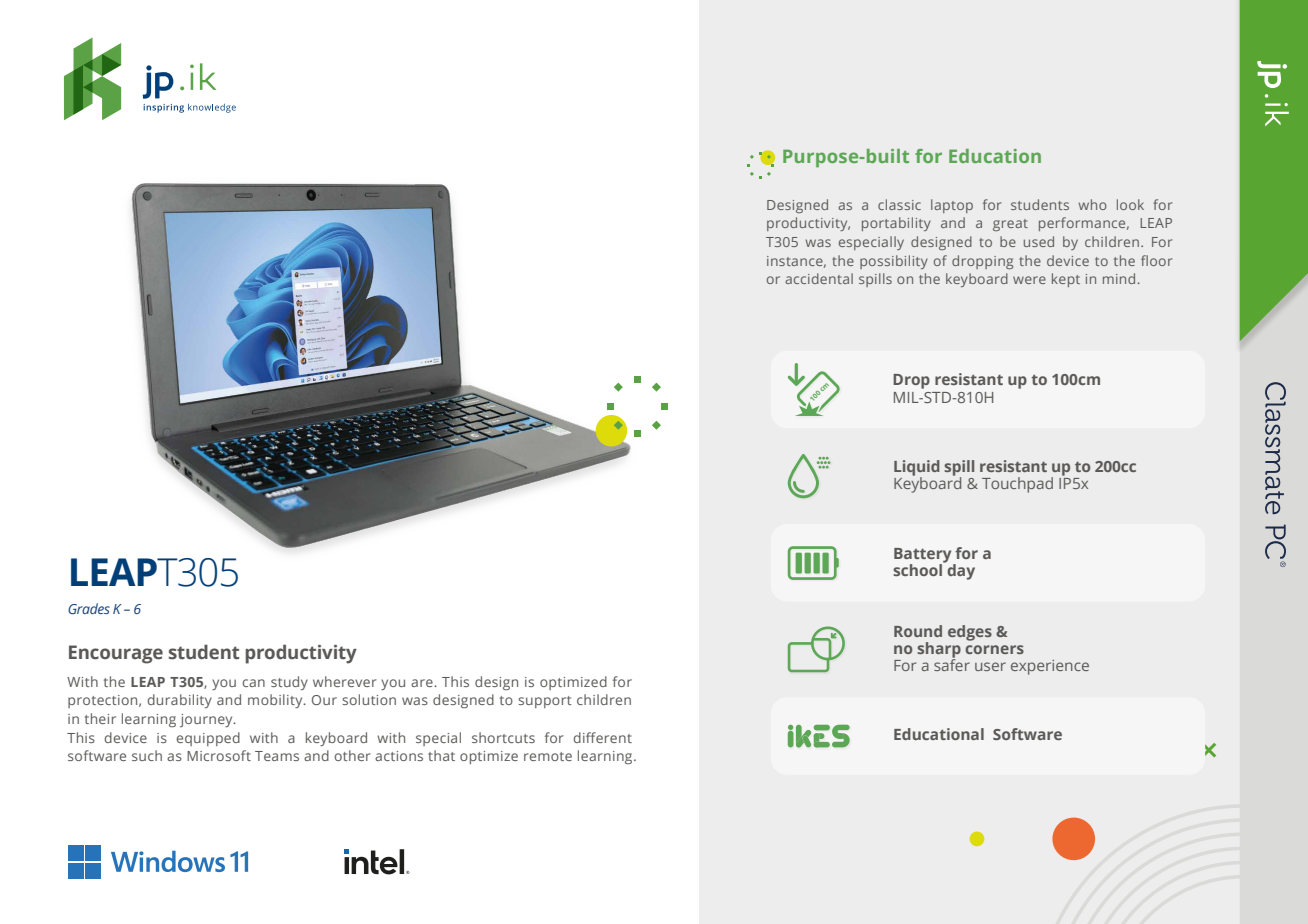  Describe the element at coordinates (819, 278) in the screenshot. I see `accidental` at that location.
